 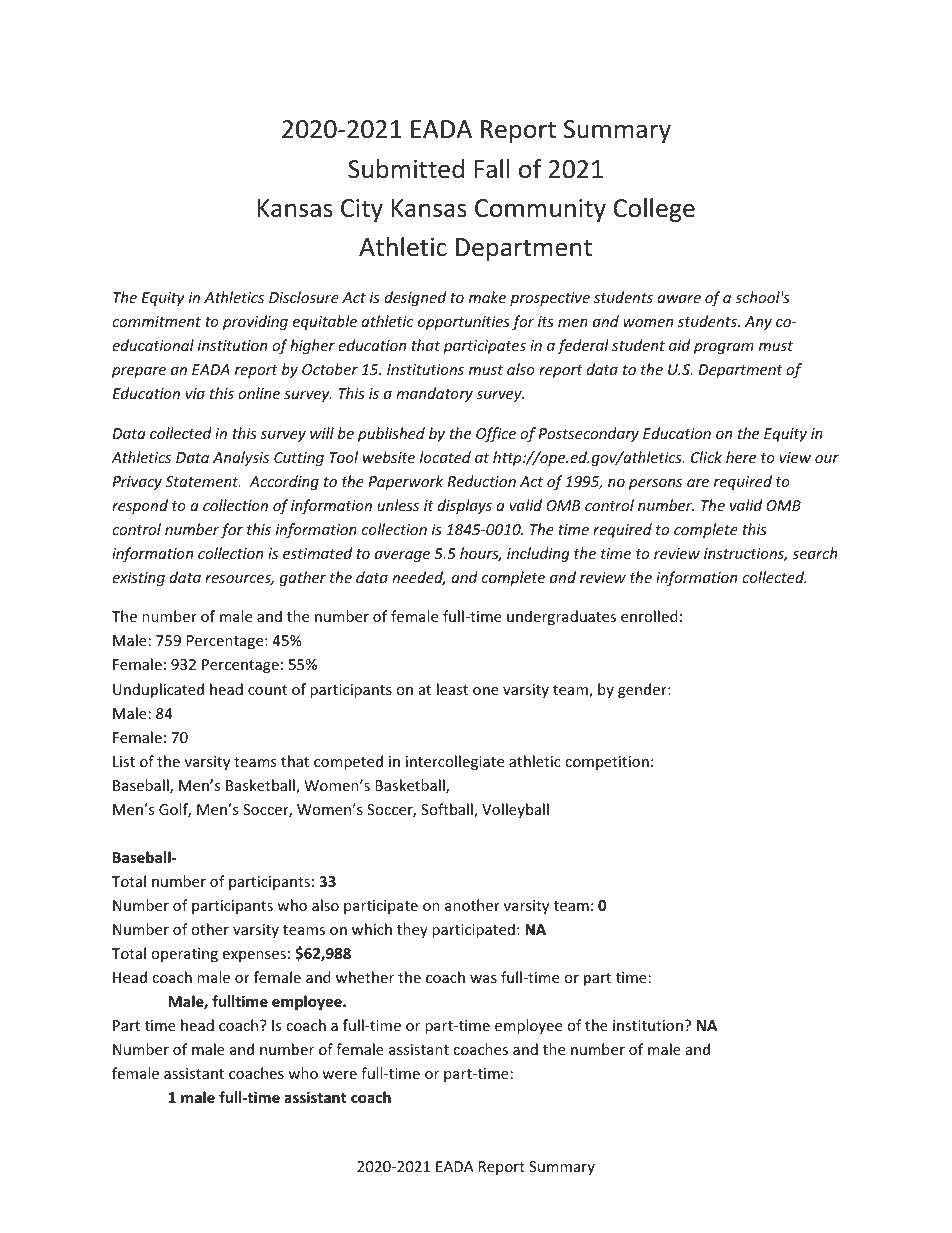 I want to click on mandatory, so click(x=434, y=394).
